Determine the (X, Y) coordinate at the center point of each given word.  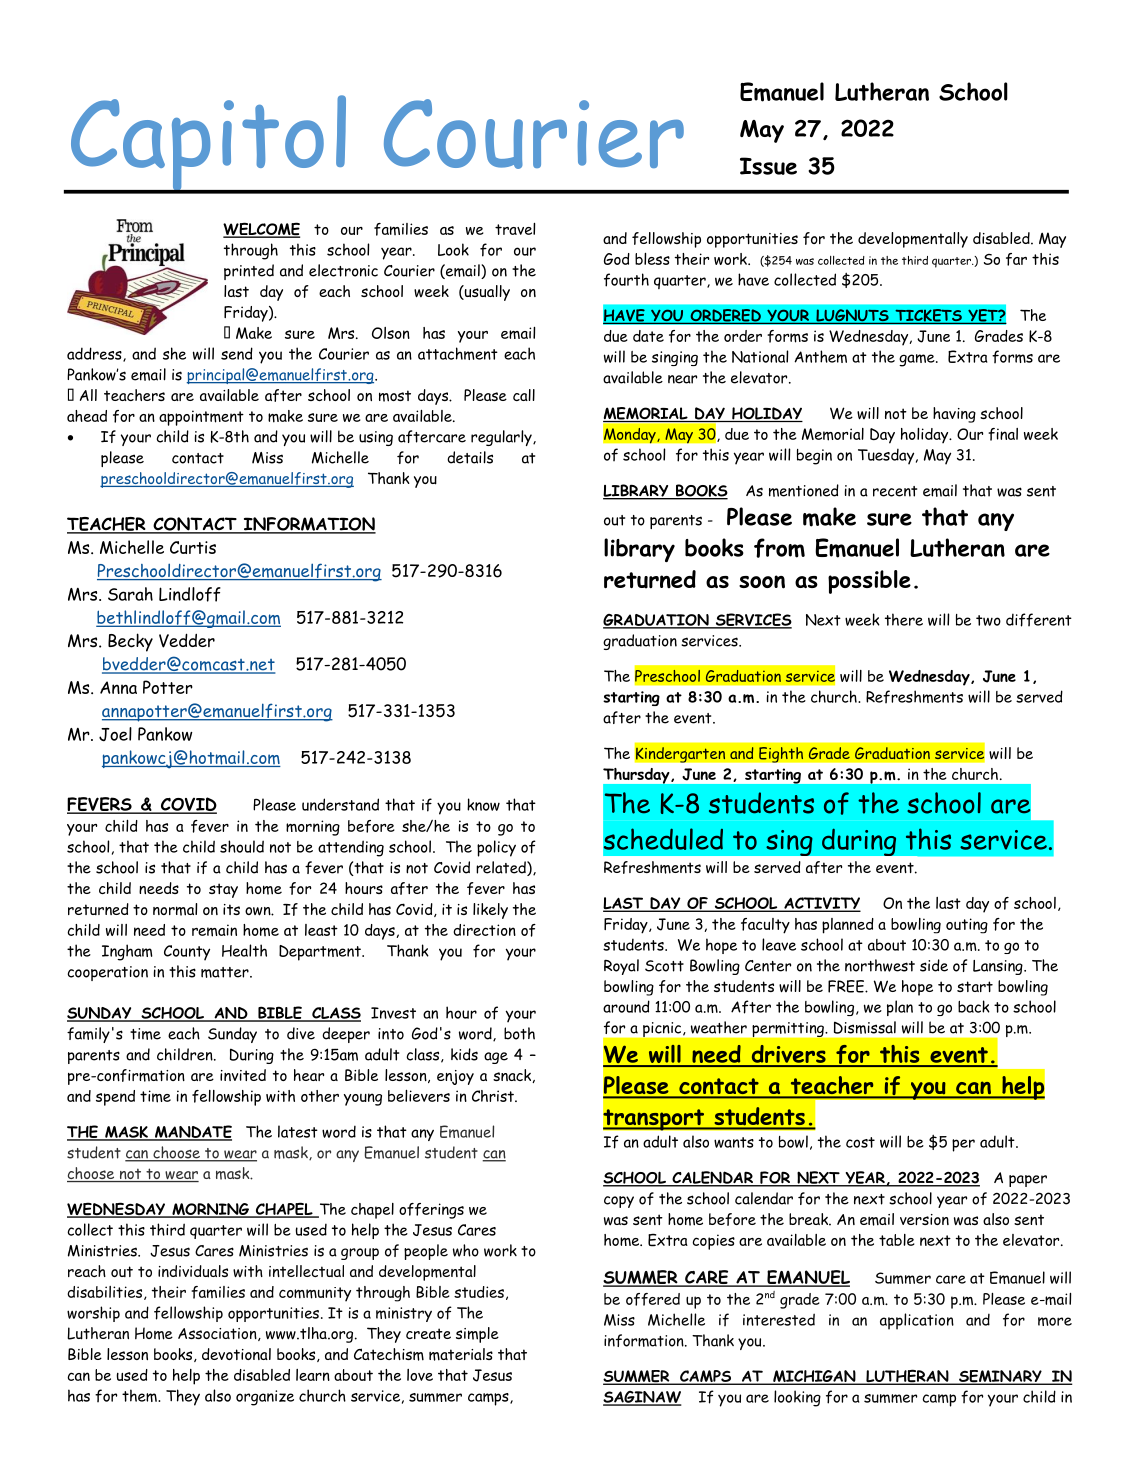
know (483, 804)
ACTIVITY (821, 904)
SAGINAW (642, 1398)
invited (243, 1075)
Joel (115, 734)
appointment (201, 418)
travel (515, 229)
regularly (502, 438)
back (974, 1006)
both (519, 1033)
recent (895, 491)
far (1016, 259)
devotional (236, 1354)
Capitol (208, 144)
